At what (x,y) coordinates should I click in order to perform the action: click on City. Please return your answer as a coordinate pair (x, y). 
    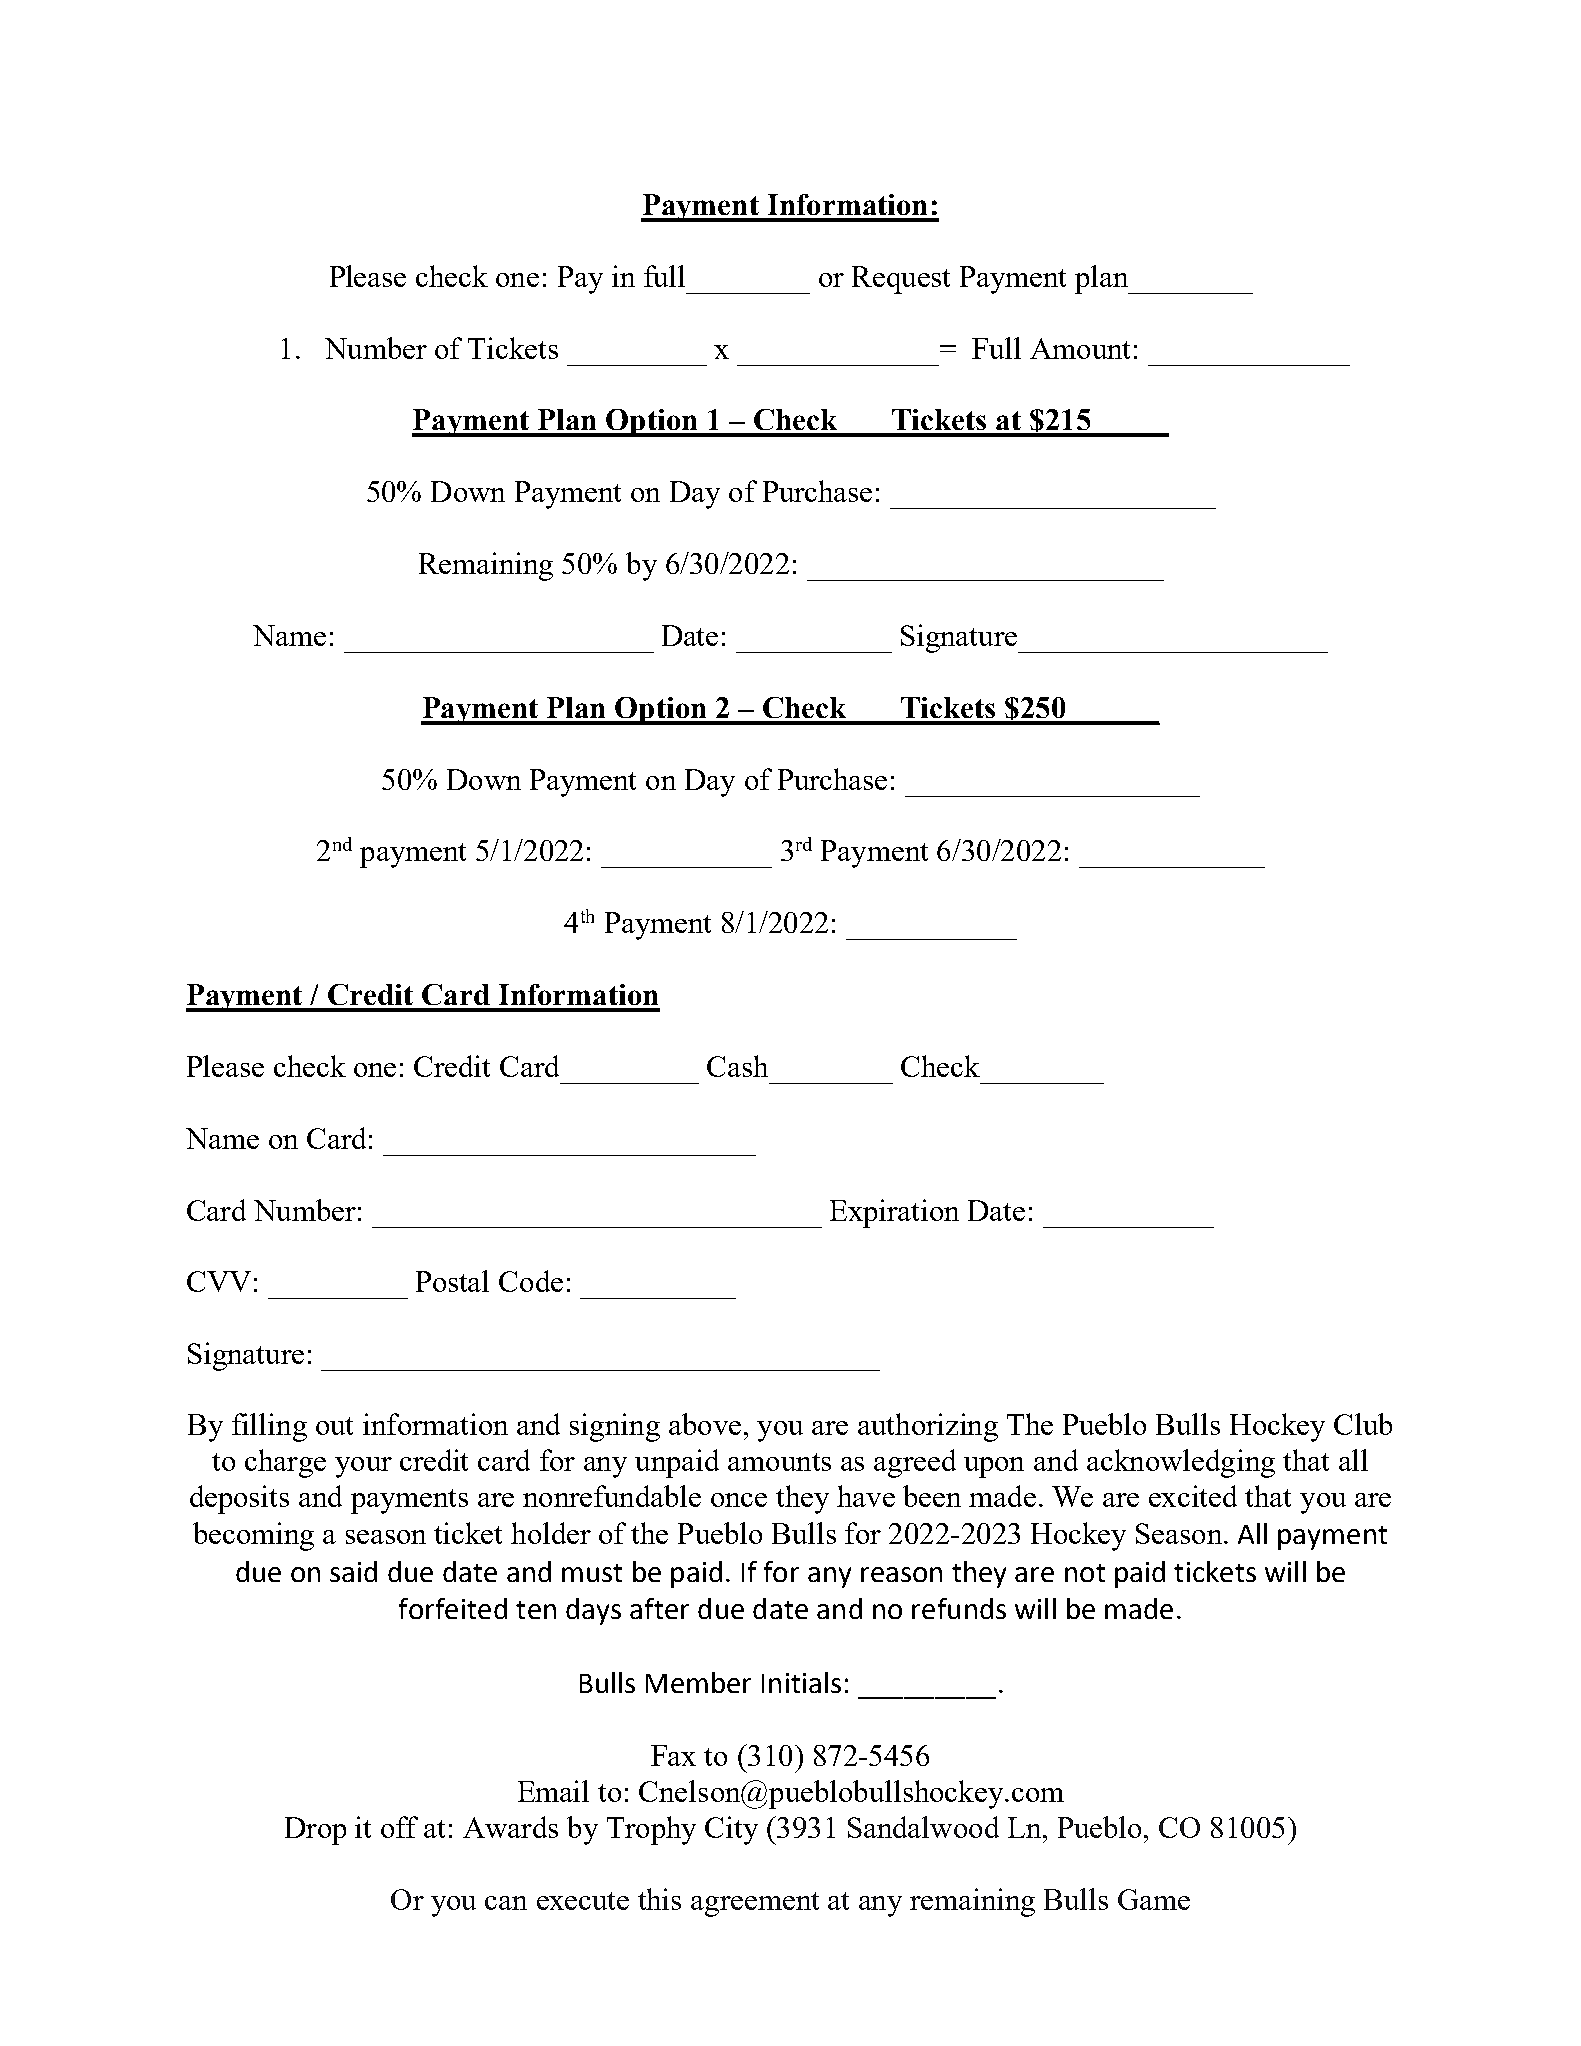
    Looking at the image, I should click on (731, 1830).
